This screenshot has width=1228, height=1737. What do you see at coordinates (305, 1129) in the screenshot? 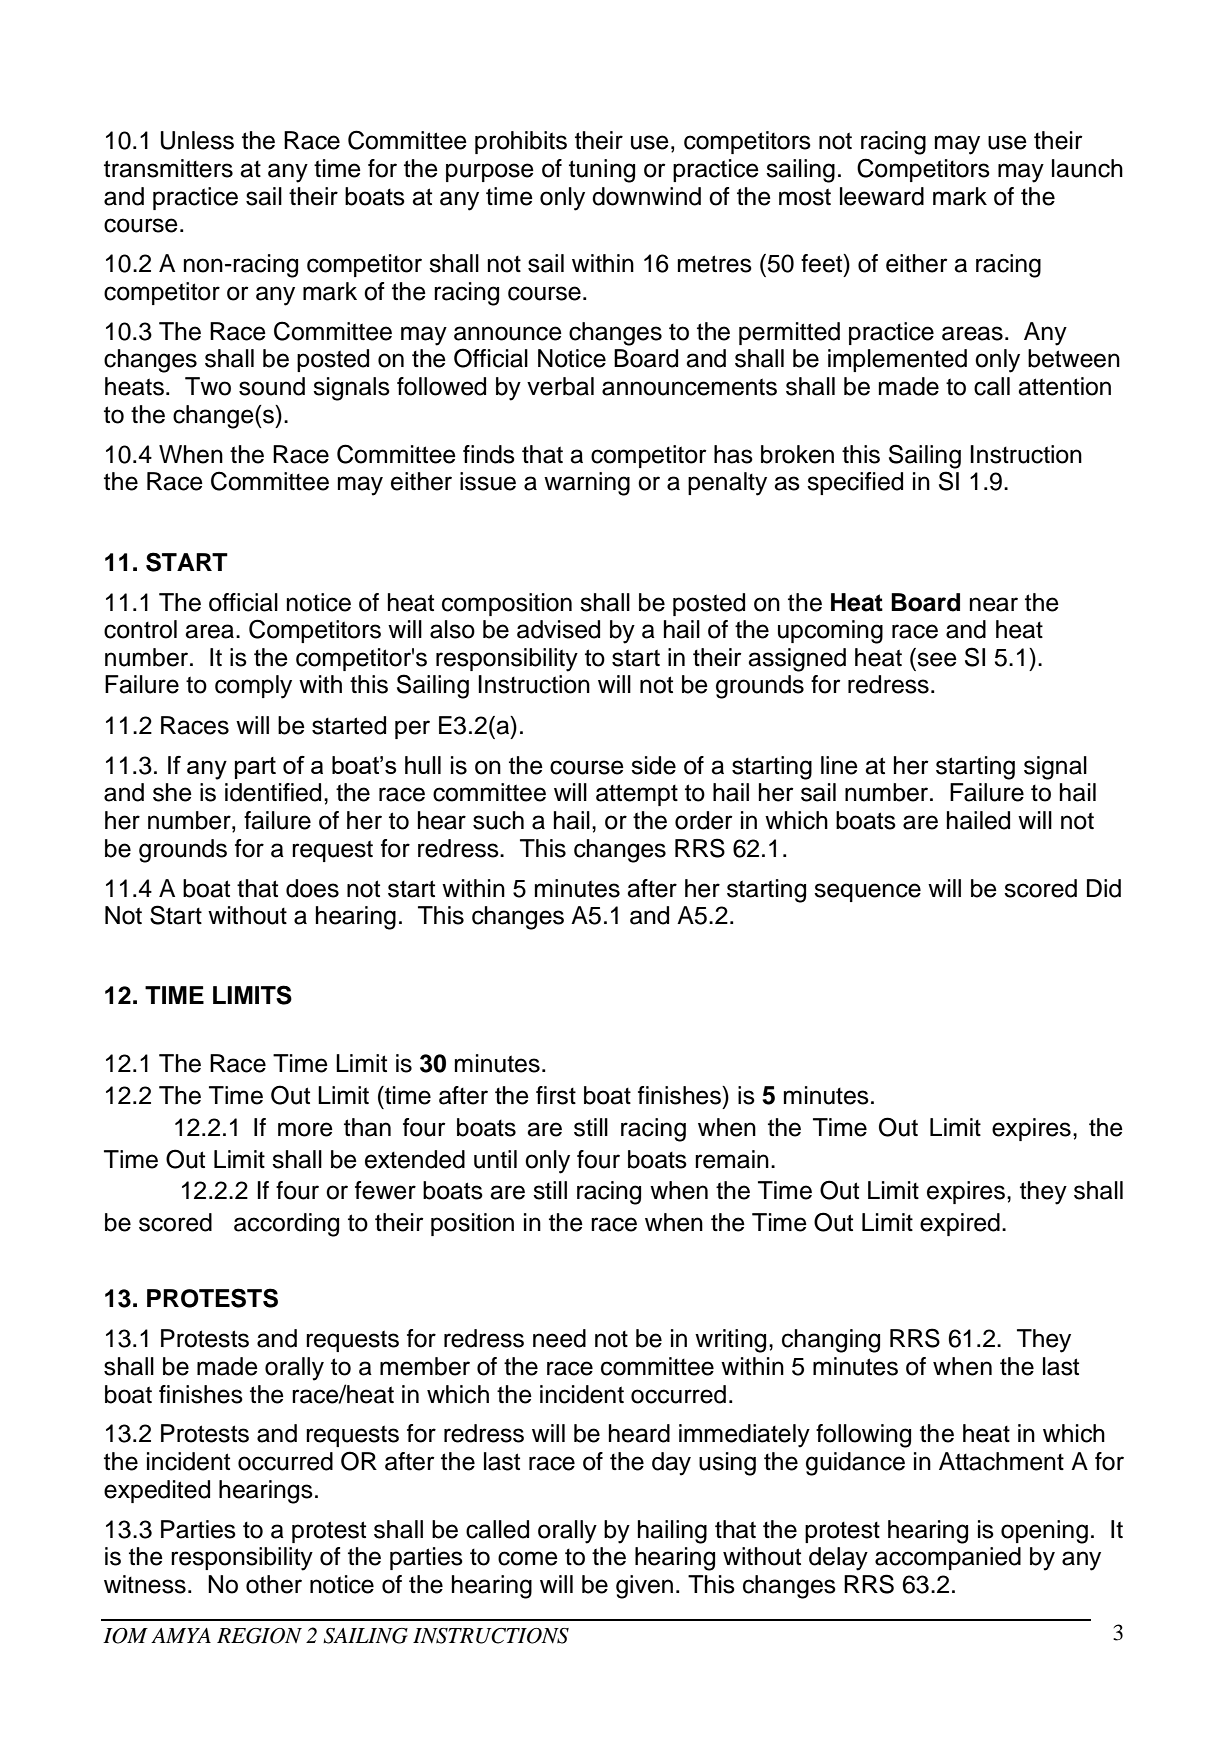
I see `more` at bounding box center [305, 1129].
